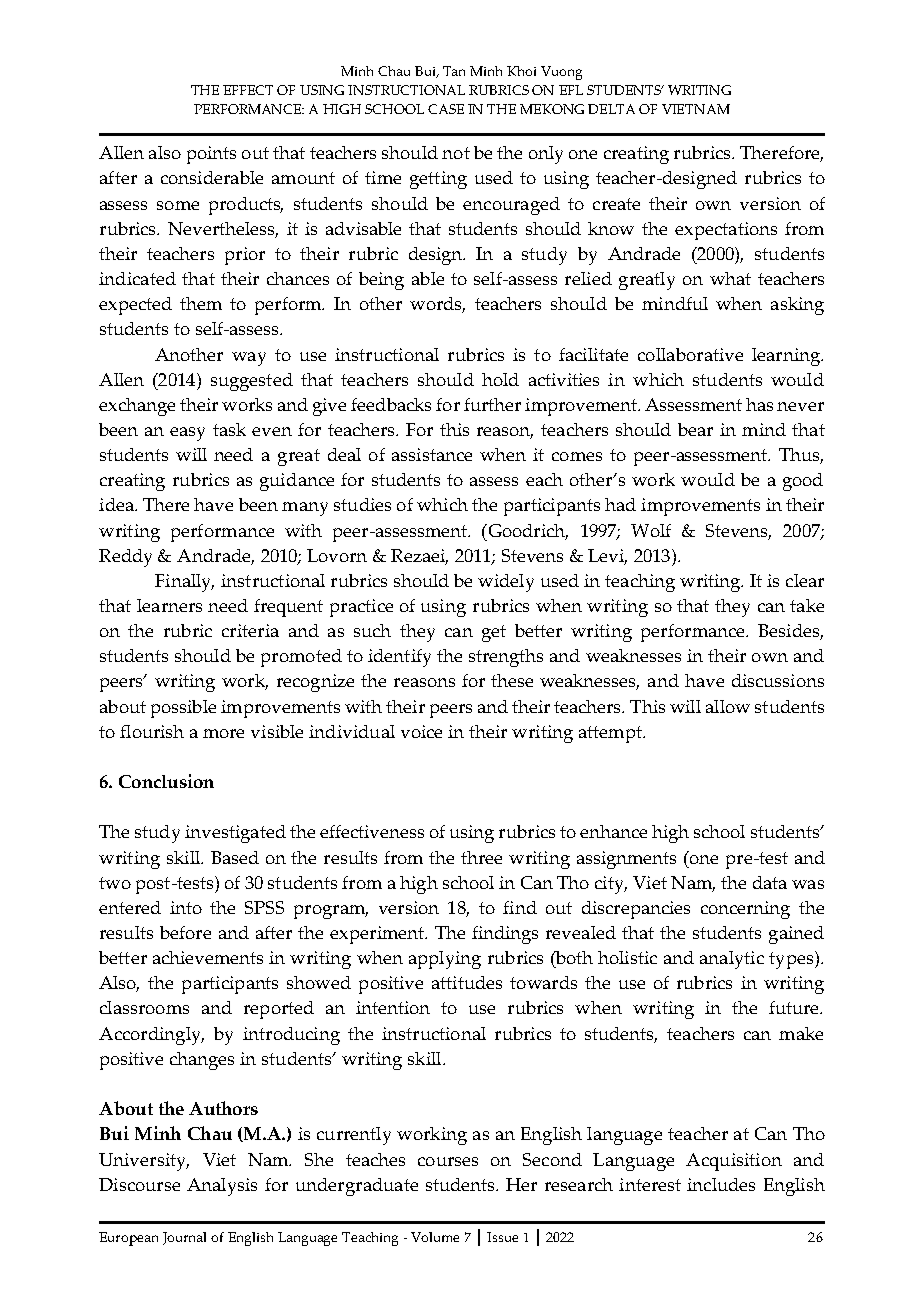  I want to click on allow, so click(728, 706).
